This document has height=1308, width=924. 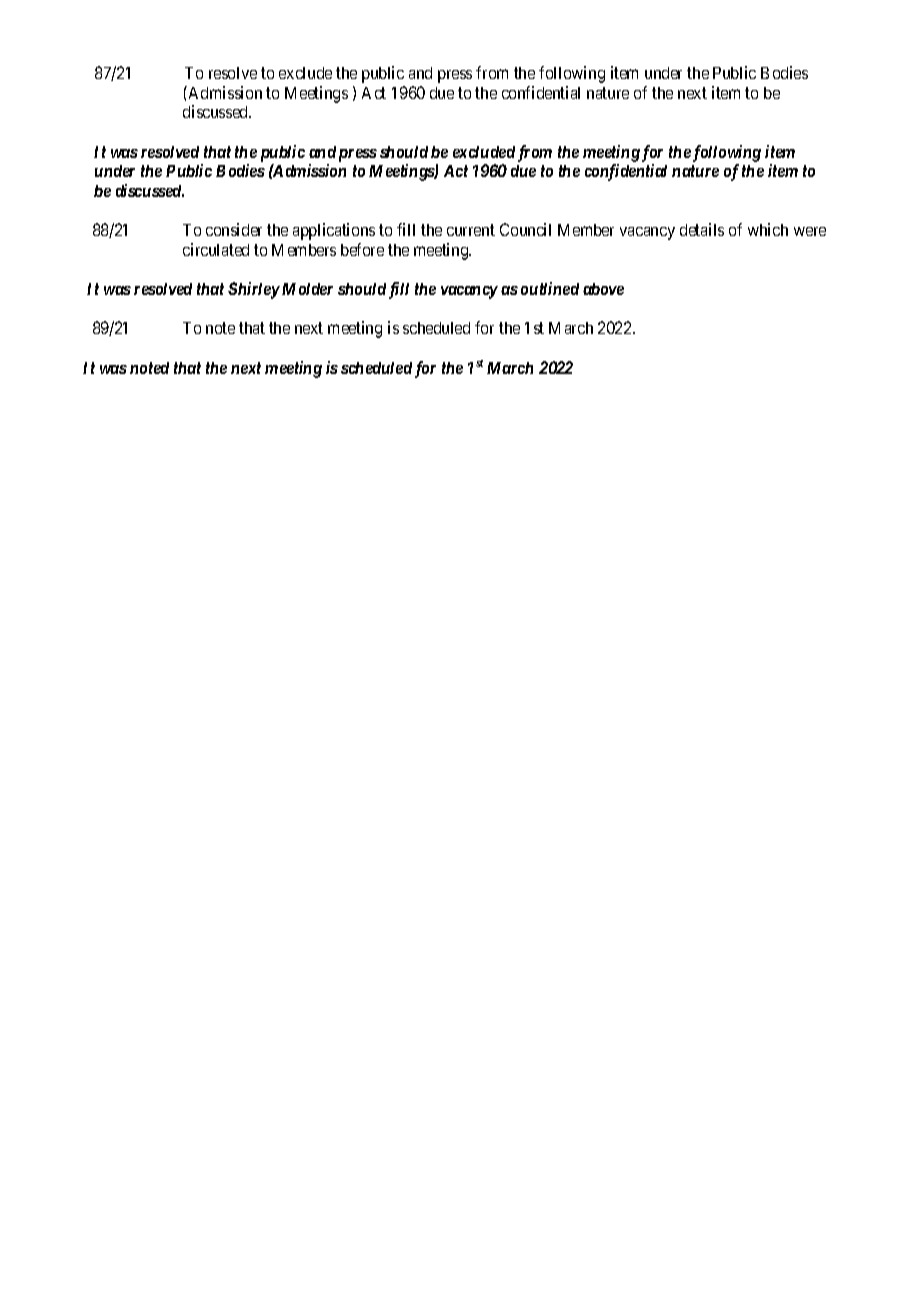 What do you see at coordinates (216, 249) in the document?
I see `circulated` at bounding box center [216, 249].
